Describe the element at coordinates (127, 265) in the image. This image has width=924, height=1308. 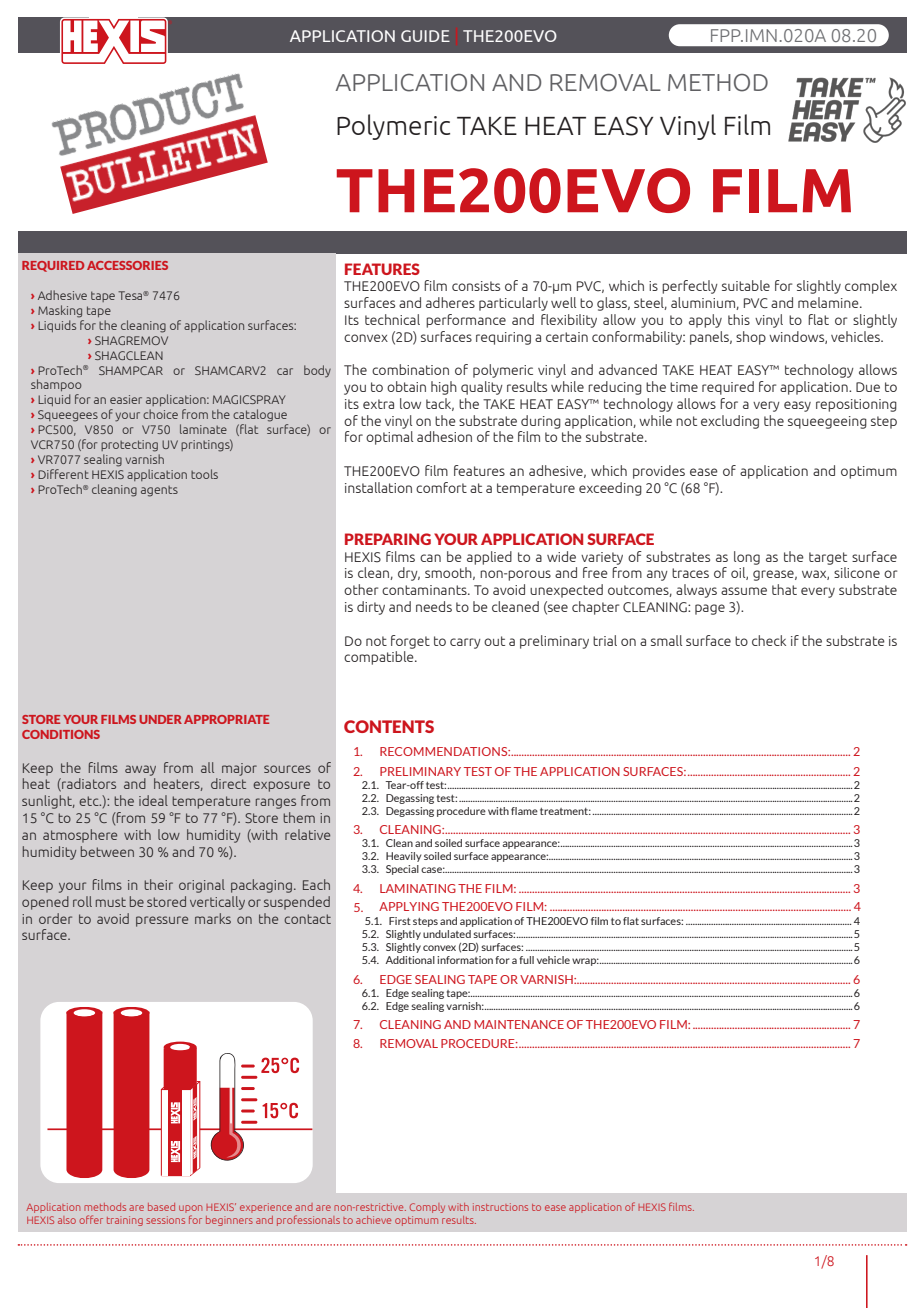
I see `ACCESSORIES` at that location.
